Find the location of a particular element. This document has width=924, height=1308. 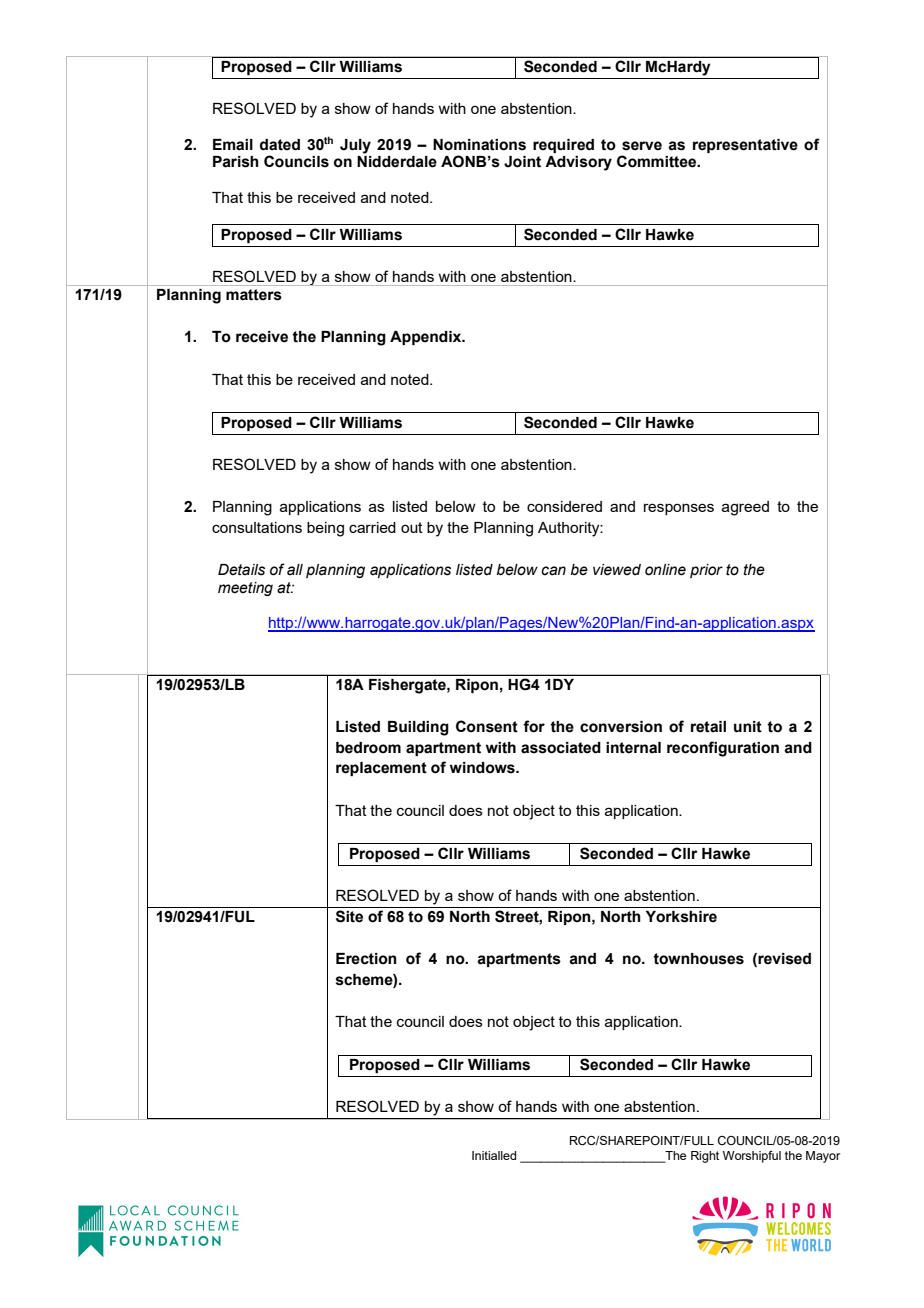

dated is located at coordinates (280, 145).
